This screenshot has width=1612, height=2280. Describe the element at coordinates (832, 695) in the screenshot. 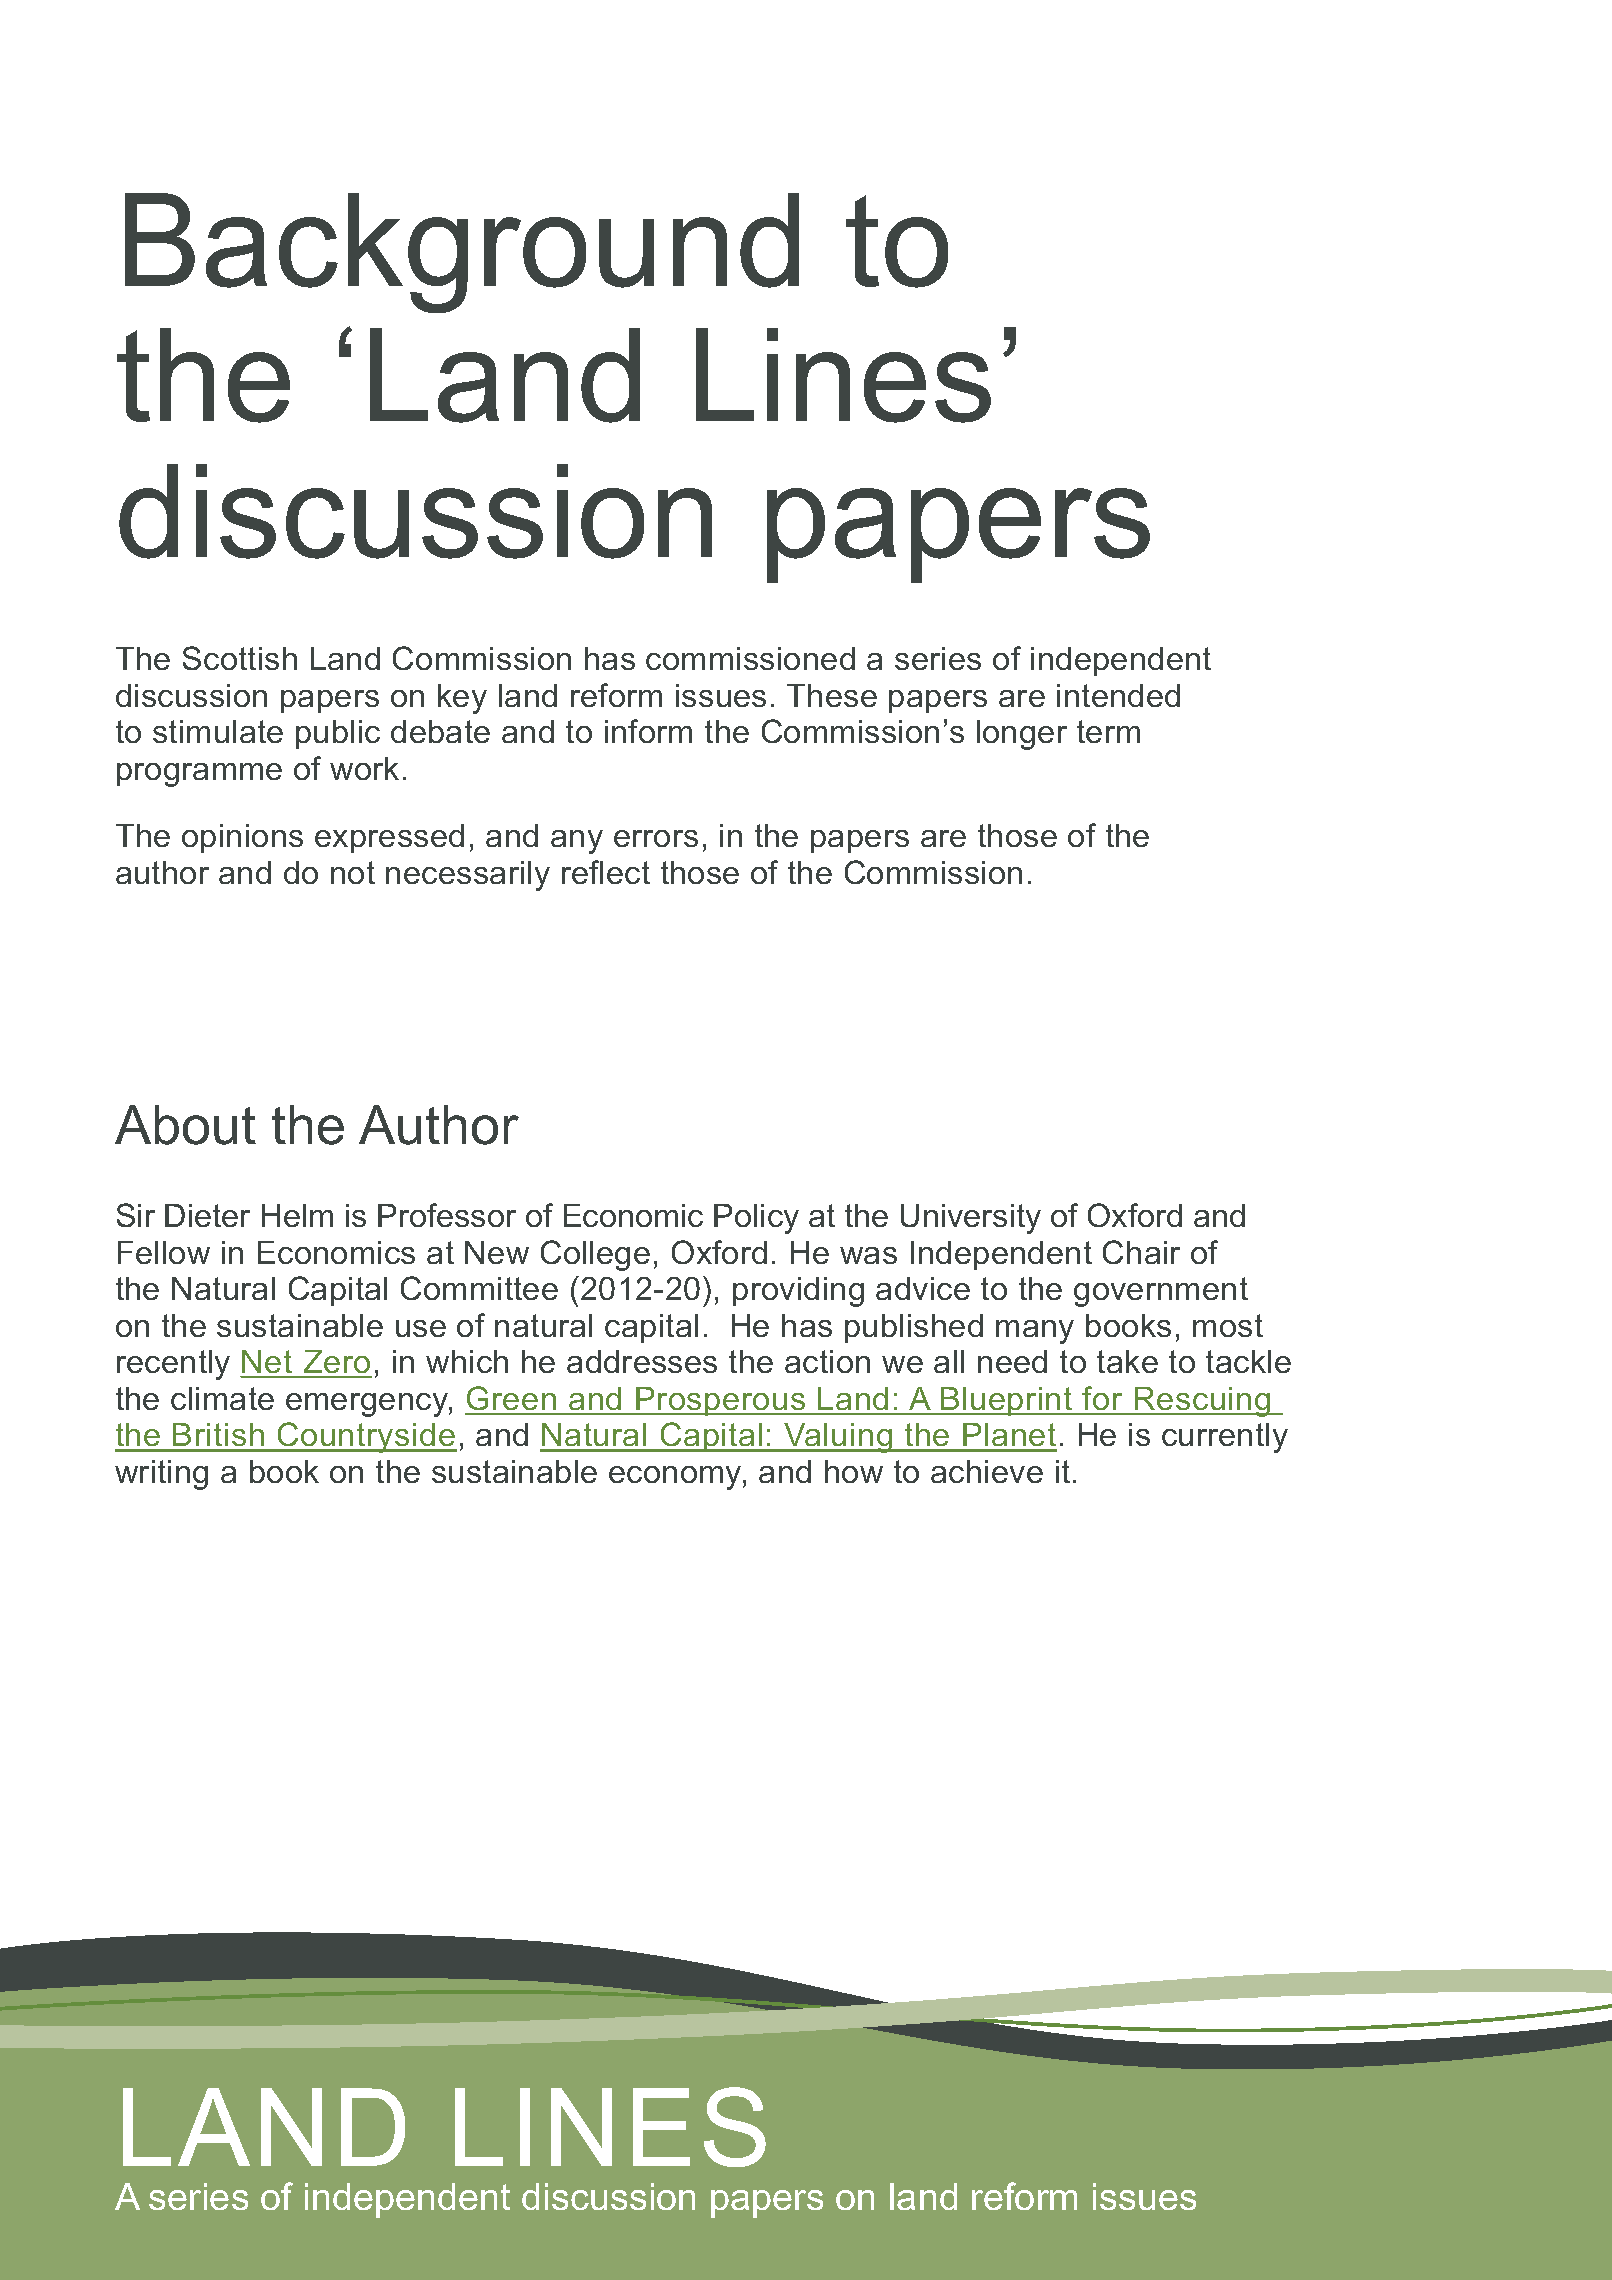

I see `These` at that location.
